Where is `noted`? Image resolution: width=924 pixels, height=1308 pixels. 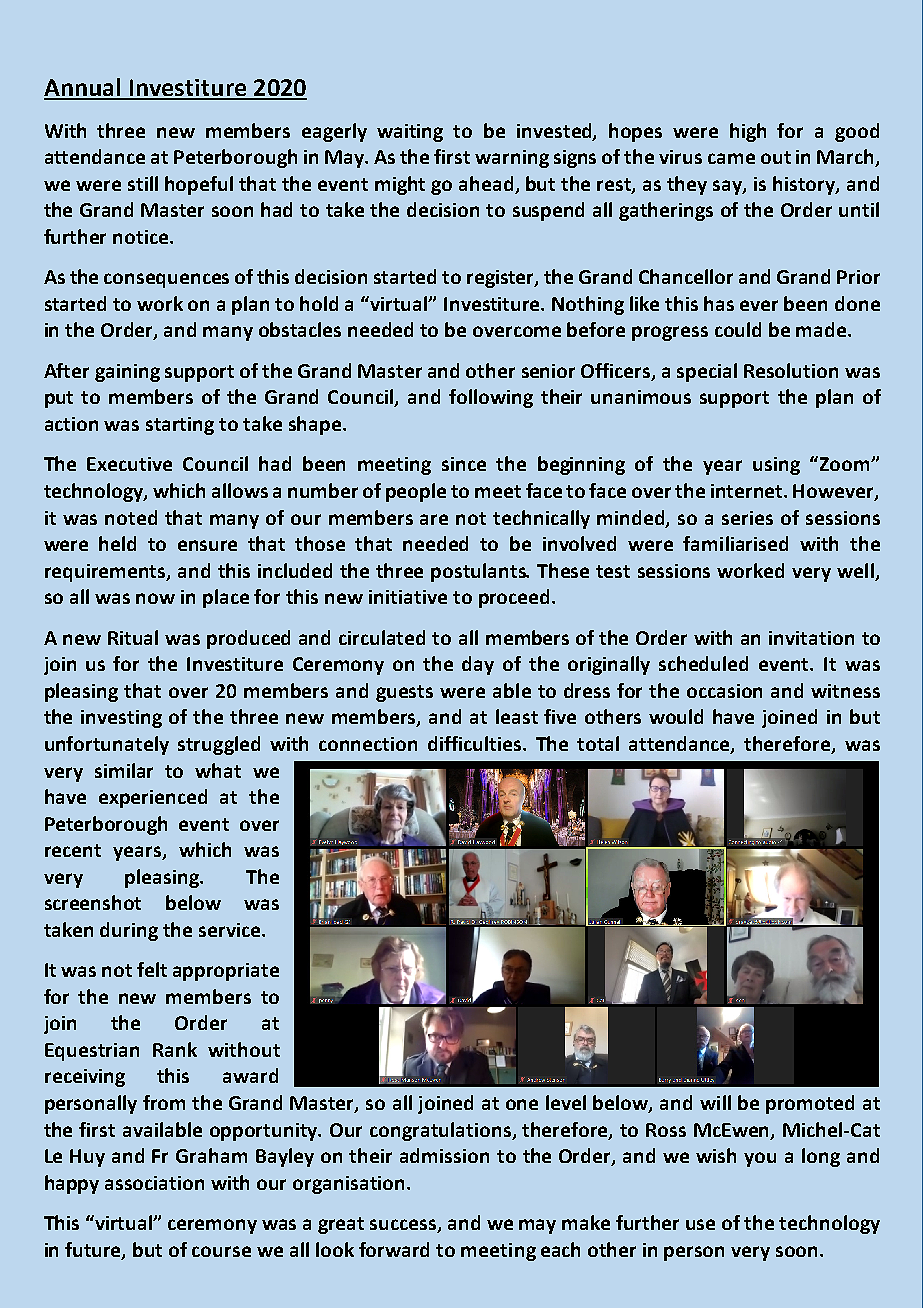
noted is located at coordinates (131, 517).
